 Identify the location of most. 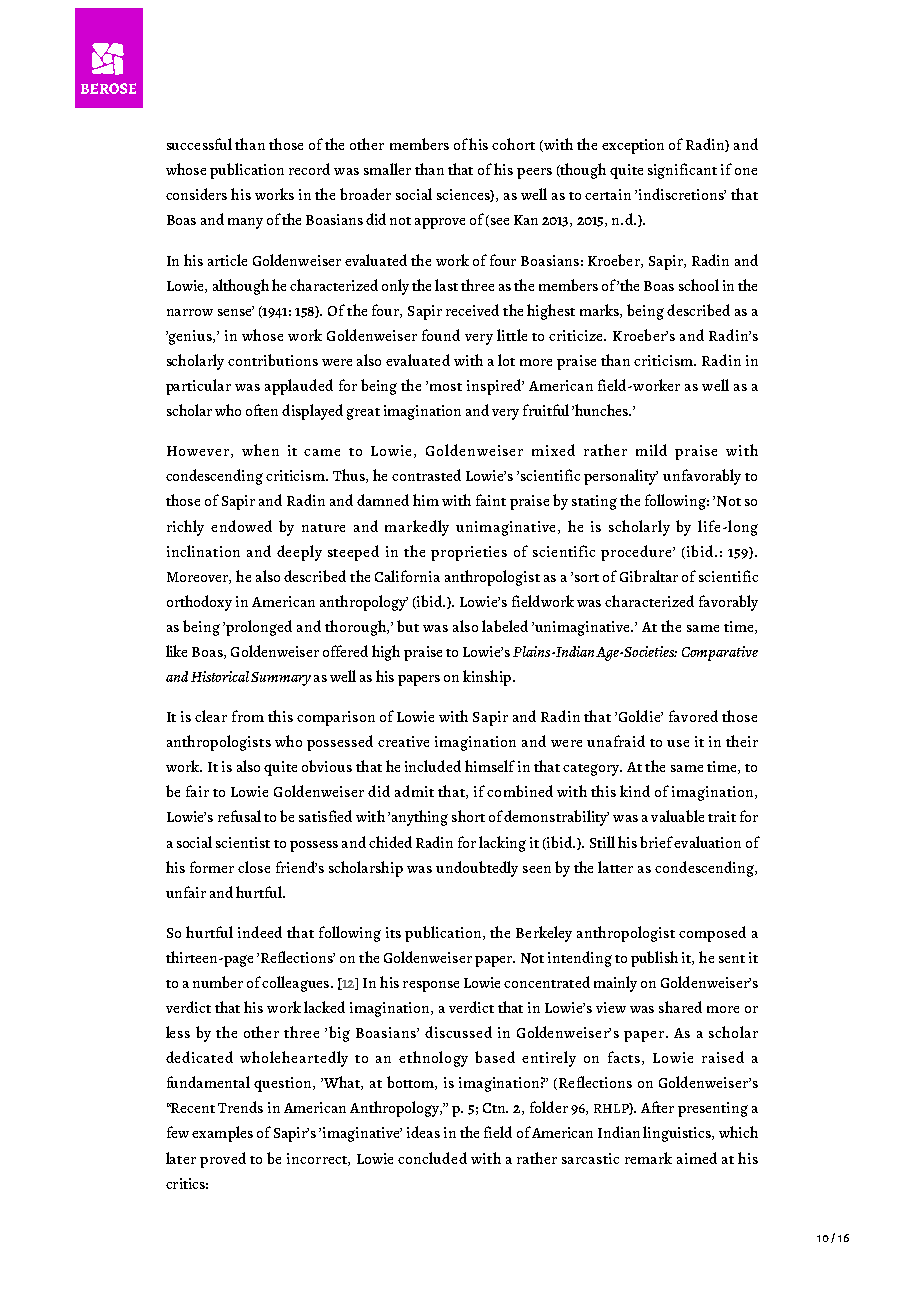
(446, 387).
